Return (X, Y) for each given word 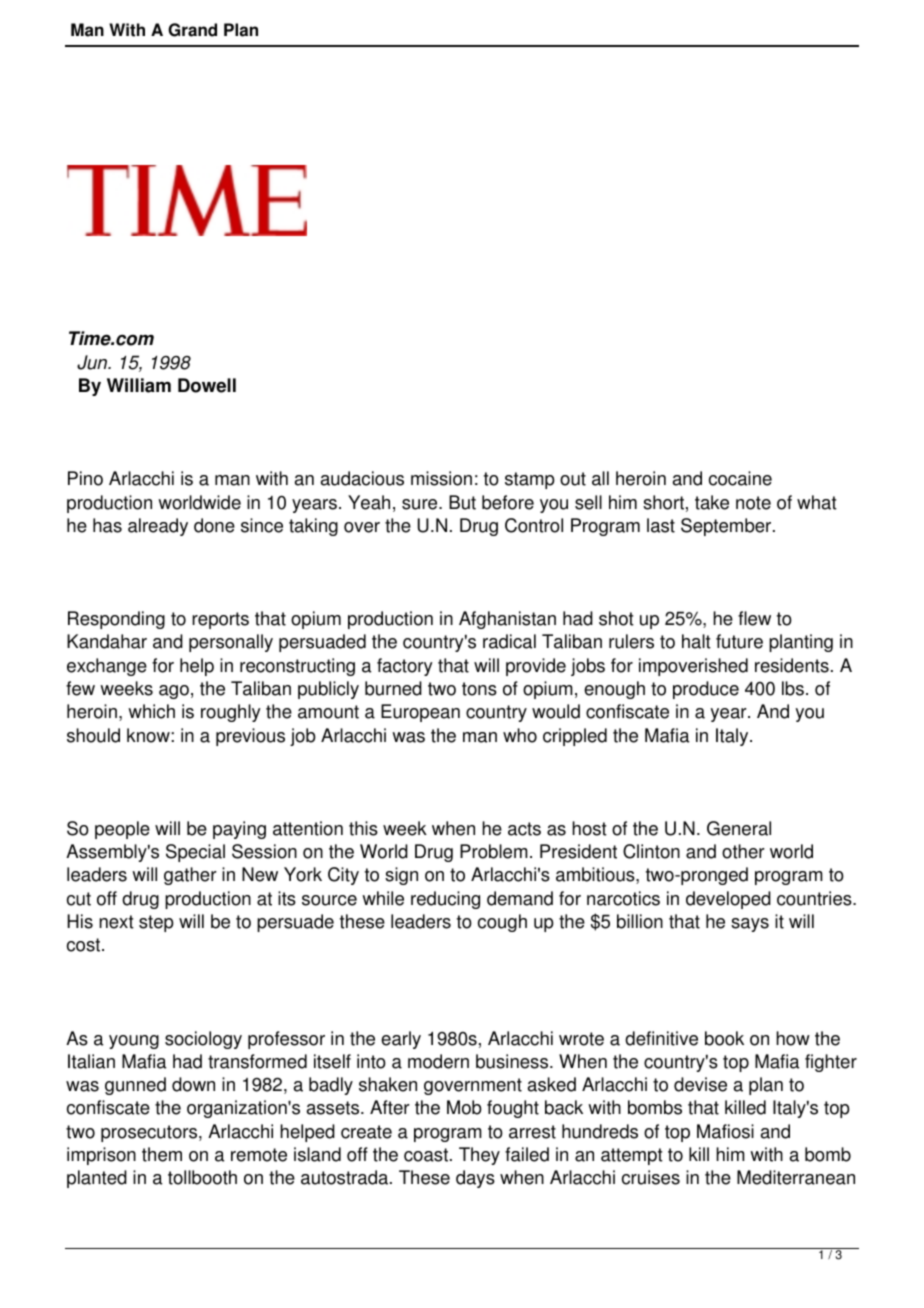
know (149, 735)
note (753, 503)
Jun (93, 362)
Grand (192, 30)
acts (524, 829)
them (162, 1154)
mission (441, 478)
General (739, 828)
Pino (85, 478)
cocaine (740, 478)
